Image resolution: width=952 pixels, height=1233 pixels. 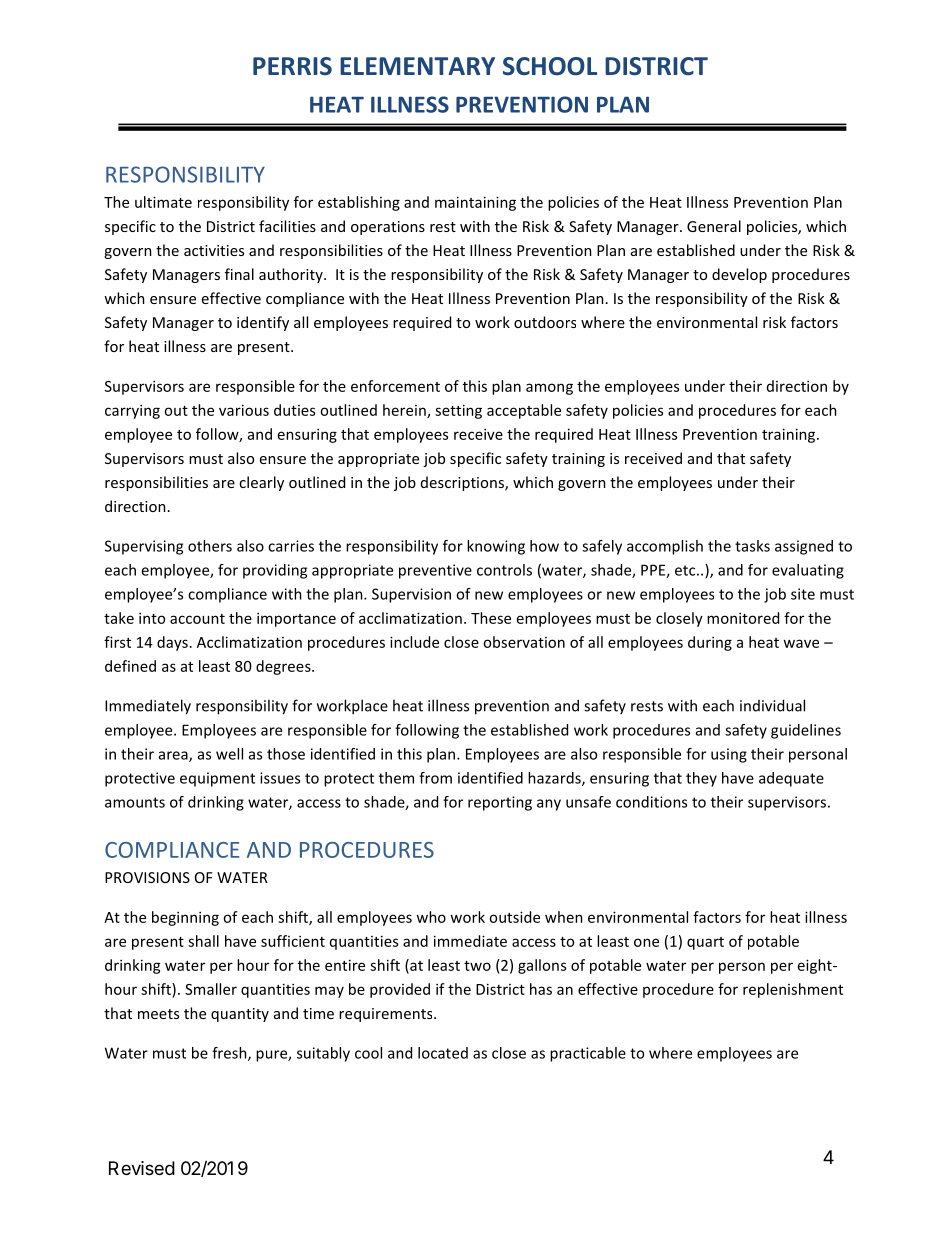 What do you see at coordinates (197, 619) in the page?
I see `account` at bounding box center [197, 619].
